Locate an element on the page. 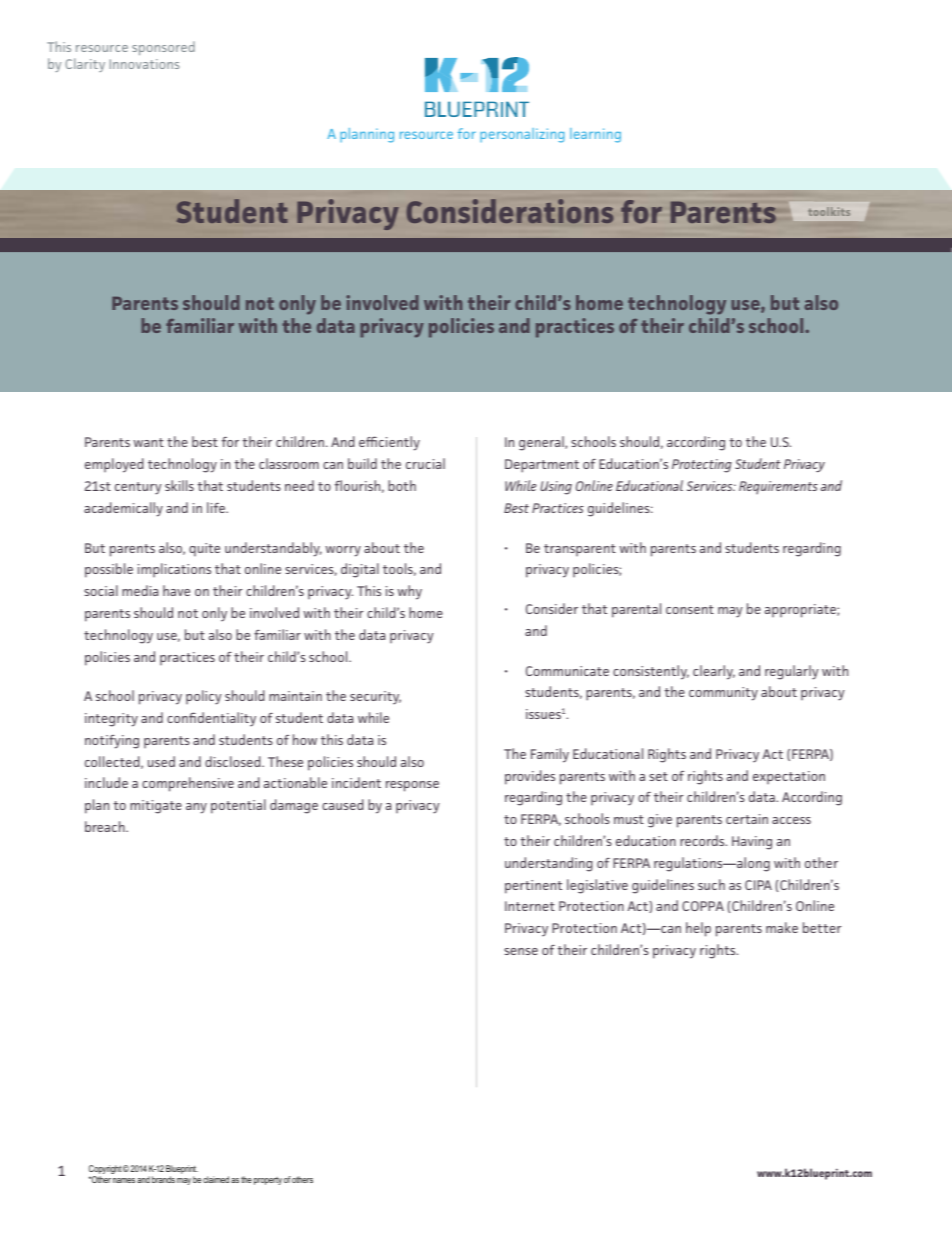 The height and width of the document is (1233, 952). sense is located at coordinates (521, 951).
